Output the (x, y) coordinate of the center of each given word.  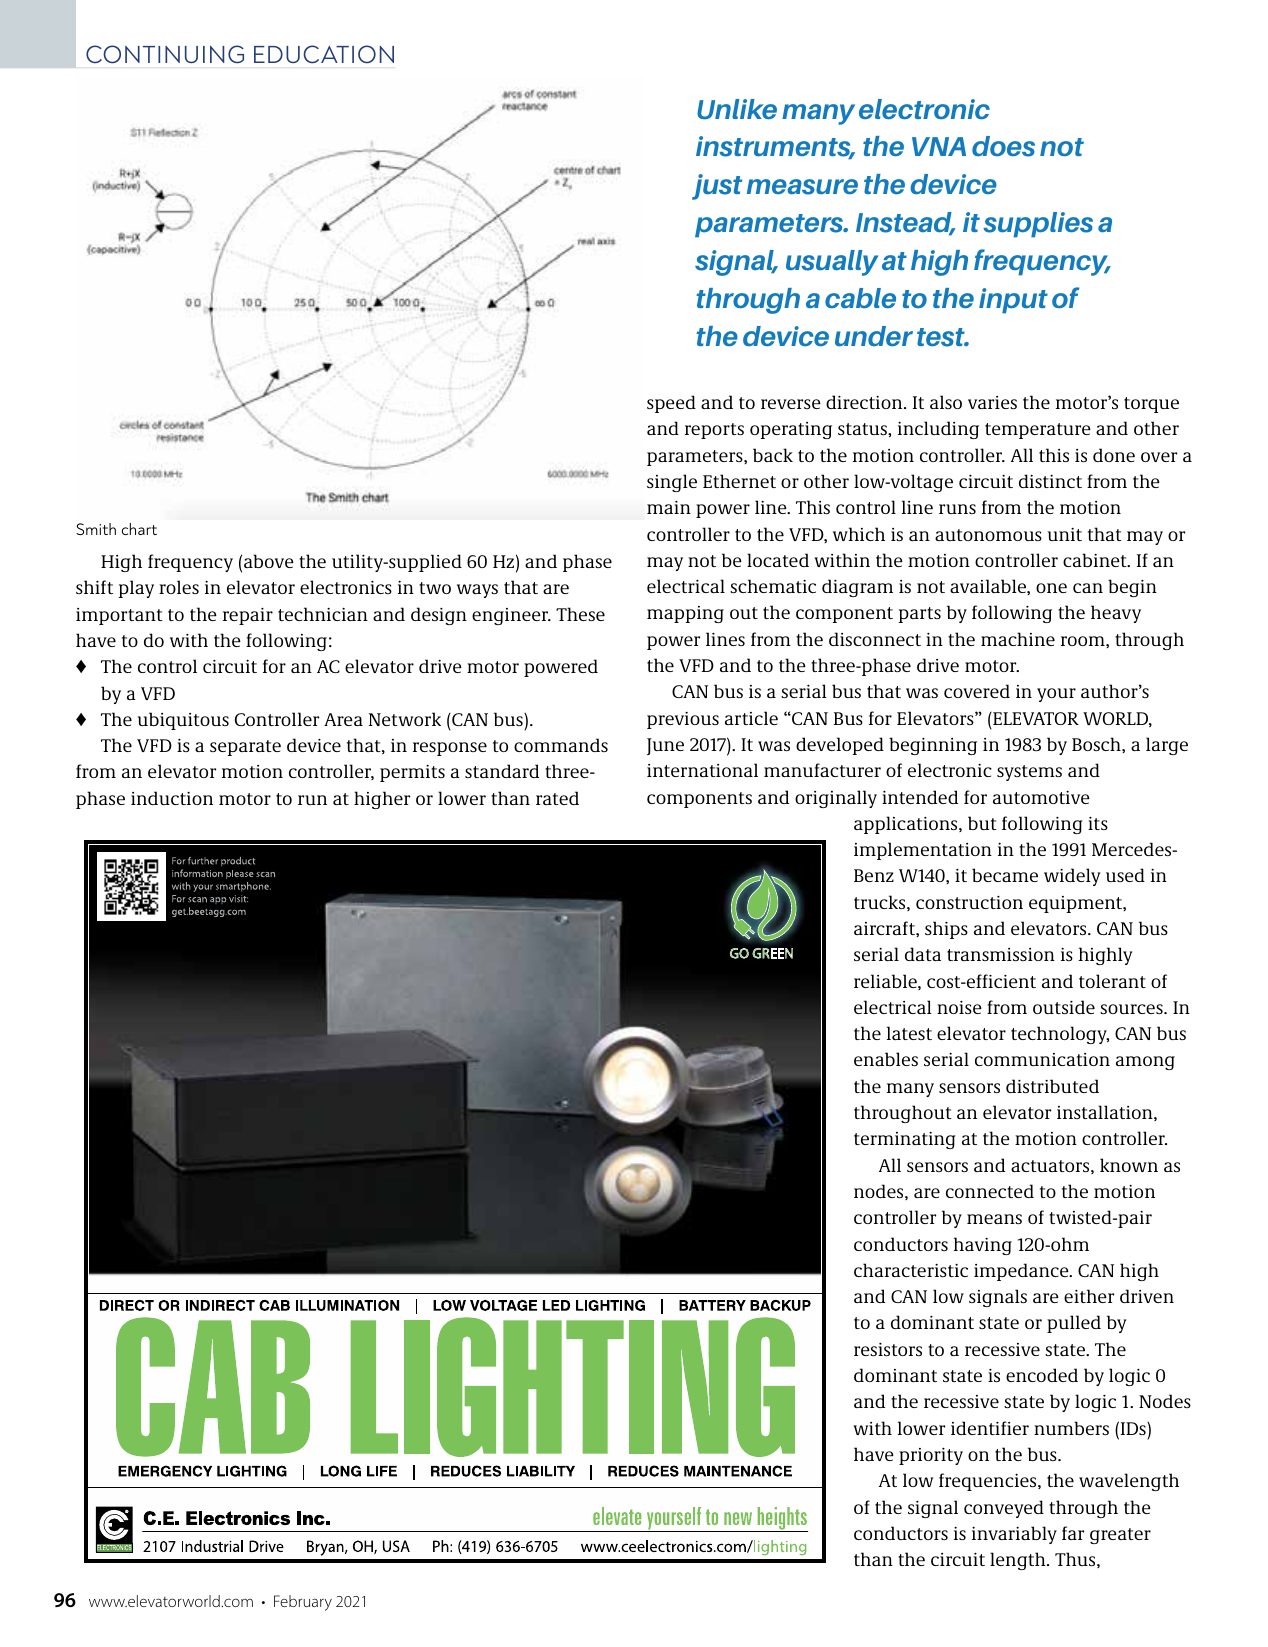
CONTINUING (165, 54)
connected (990, 1191)
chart (139, 529)
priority (931, 1456)
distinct (1050, 481)
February (303, 1603)
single (672, 483)
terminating (905, 1140)
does (1003, 146)
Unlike (737, 109)
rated (557, 798)
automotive (1041, 797)
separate (245, 748)
